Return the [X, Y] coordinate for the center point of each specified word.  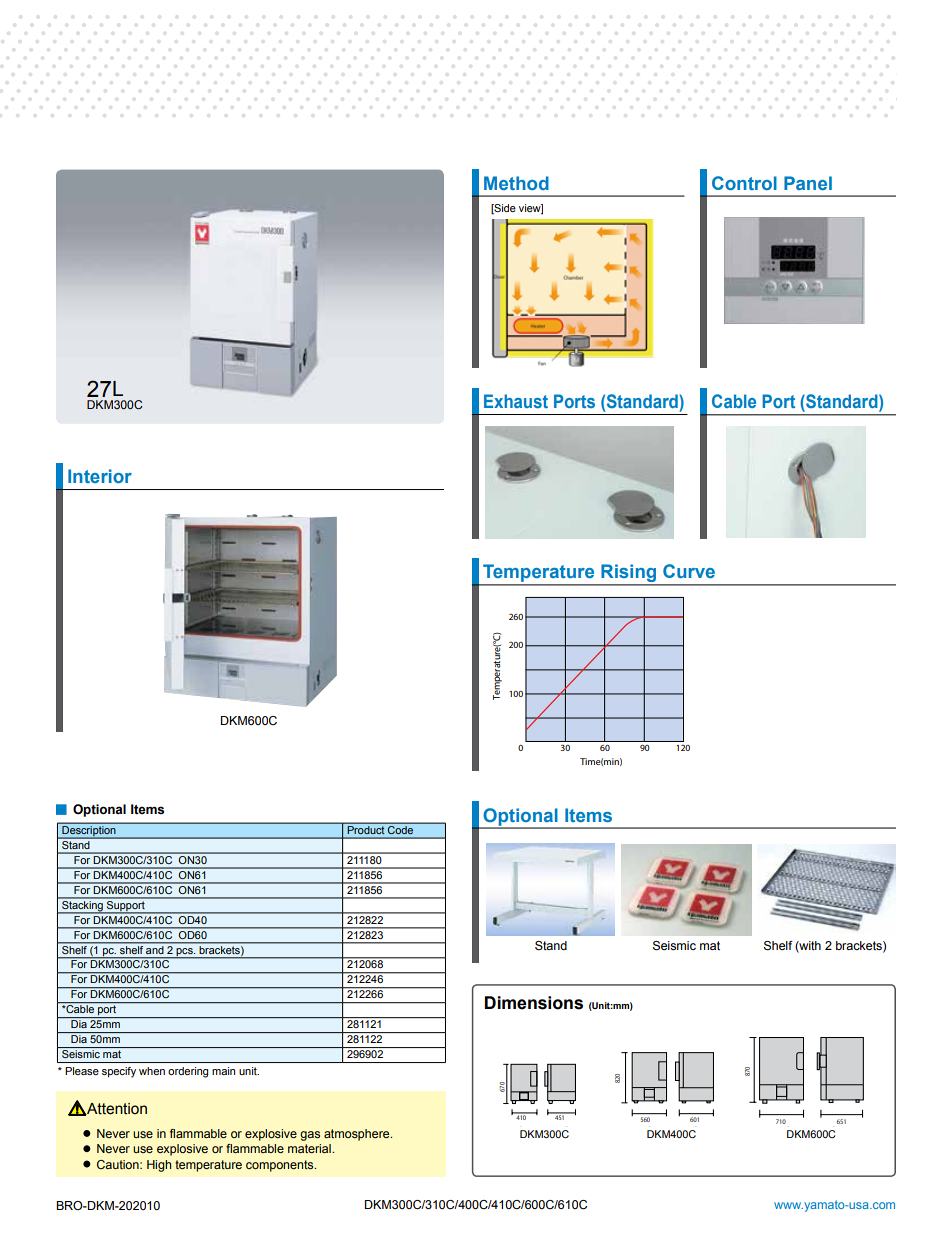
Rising [629, 574]
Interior [100, 476]
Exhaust [516, 401]
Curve [689, 571]
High [159, 1166]
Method [516, 183]
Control [744, 183]
